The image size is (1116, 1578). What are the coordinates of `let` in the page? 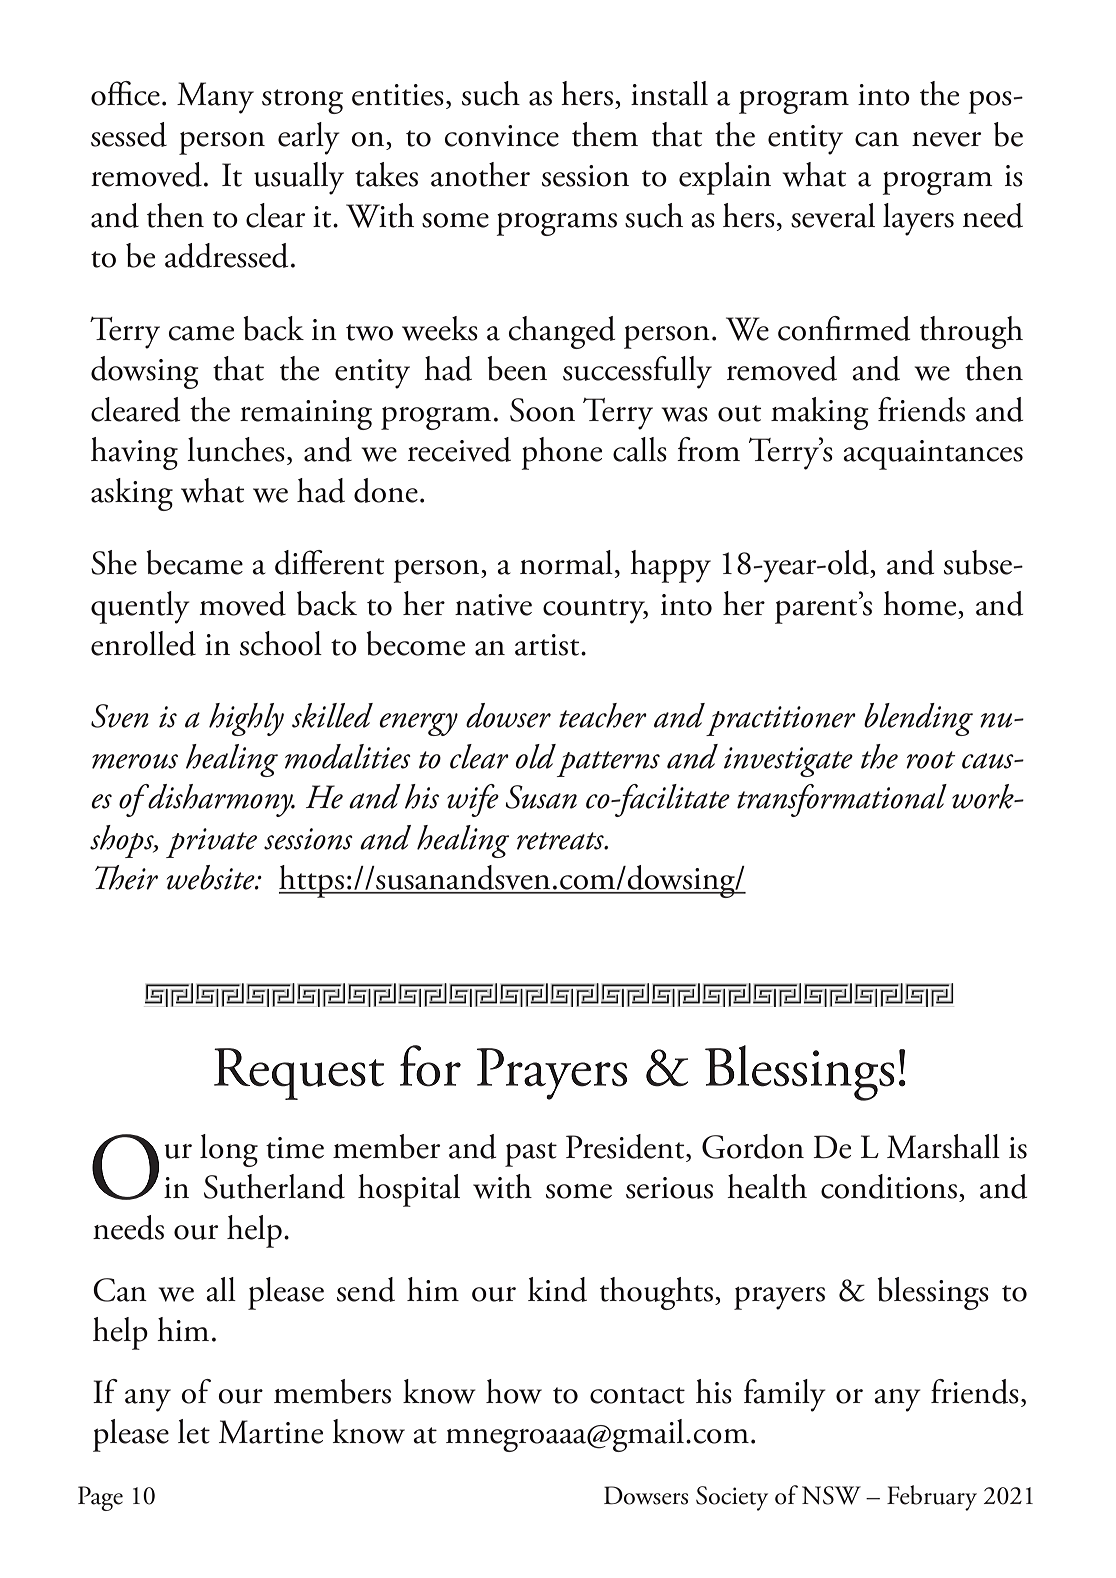 It's located at (194, 1431).
